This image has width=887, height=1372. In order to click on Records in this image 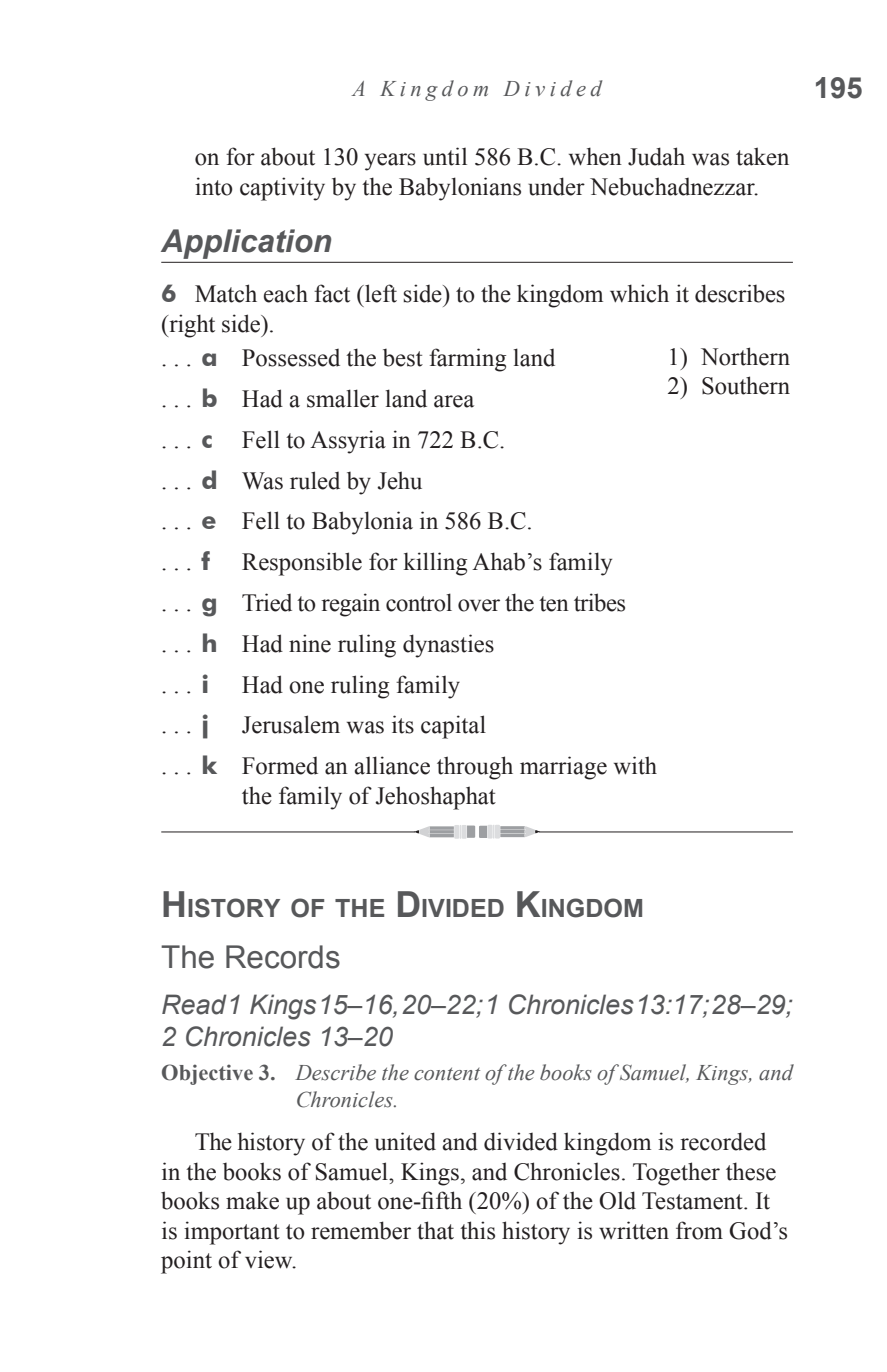, I will do `click(283, 957)`.
